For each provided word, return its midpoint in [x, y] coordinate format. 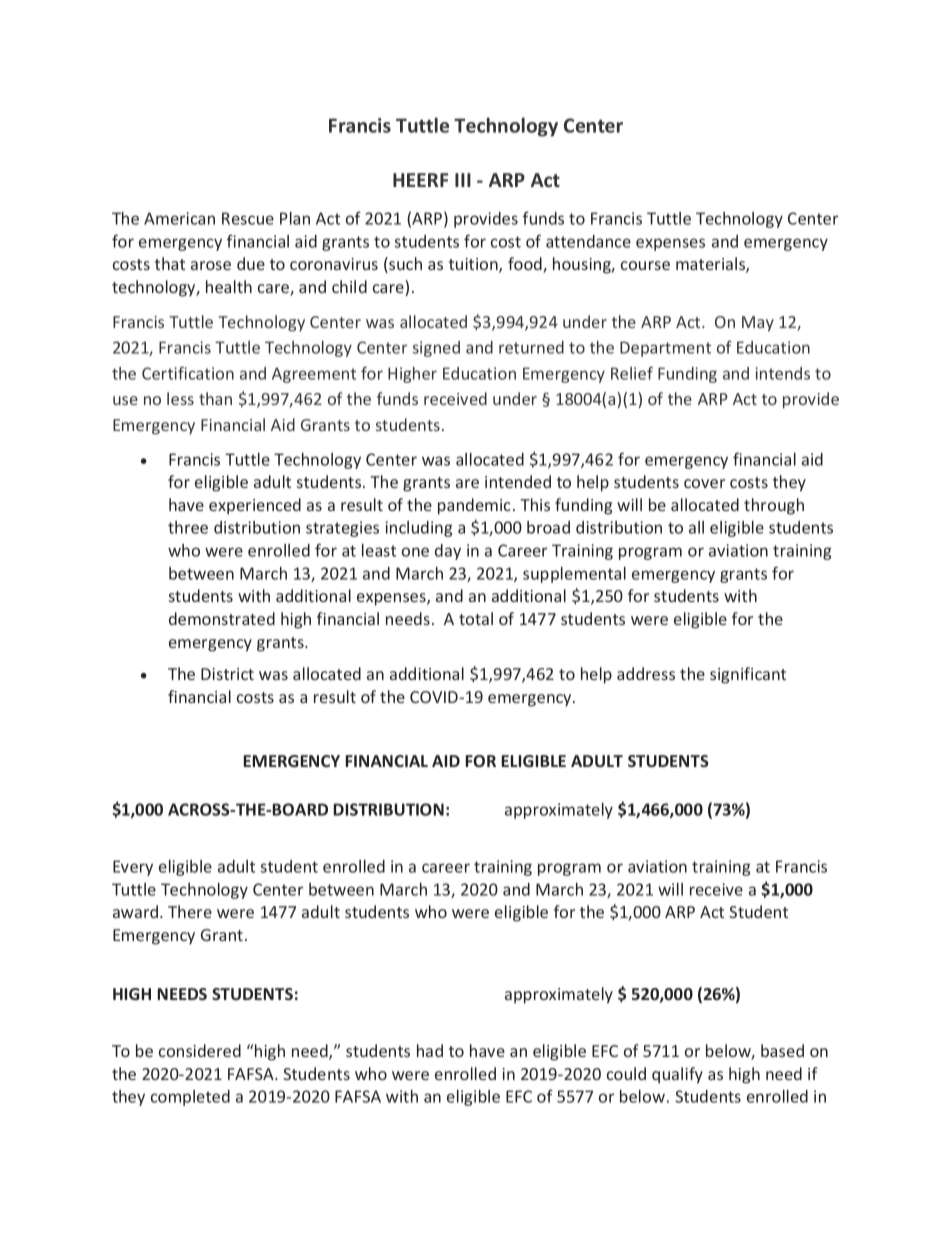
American [179, 218]
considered [200, 1050]
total [476, 618]
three [188, 527]
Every [133, 868]
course [645, 265]
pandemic [474, 506]
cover [704, 483]
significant [748, 675]
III [463, 180]
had [430, 1050]
